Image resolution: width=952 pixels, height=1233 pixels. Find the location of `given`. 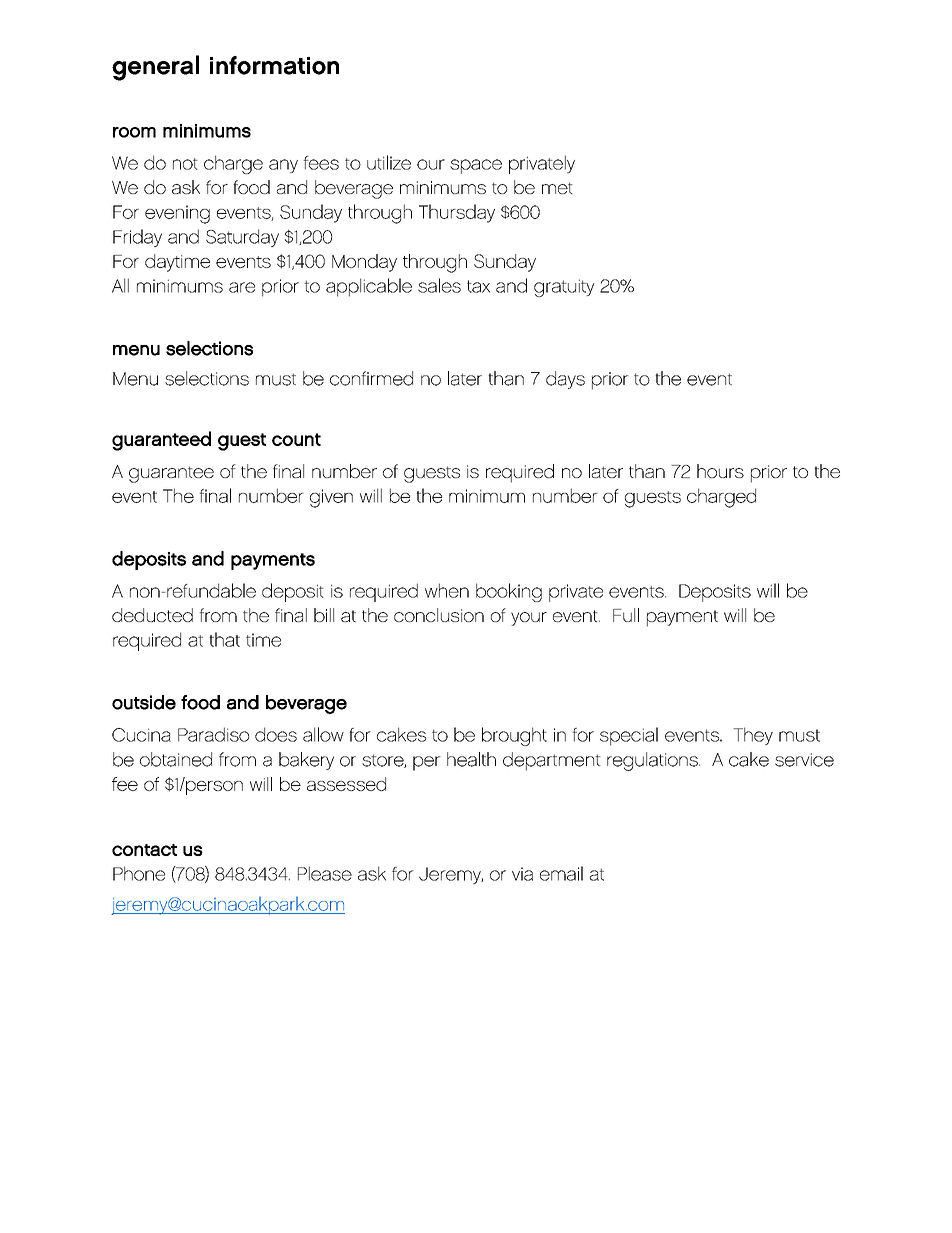

given is located at coordinates (331, 498).
